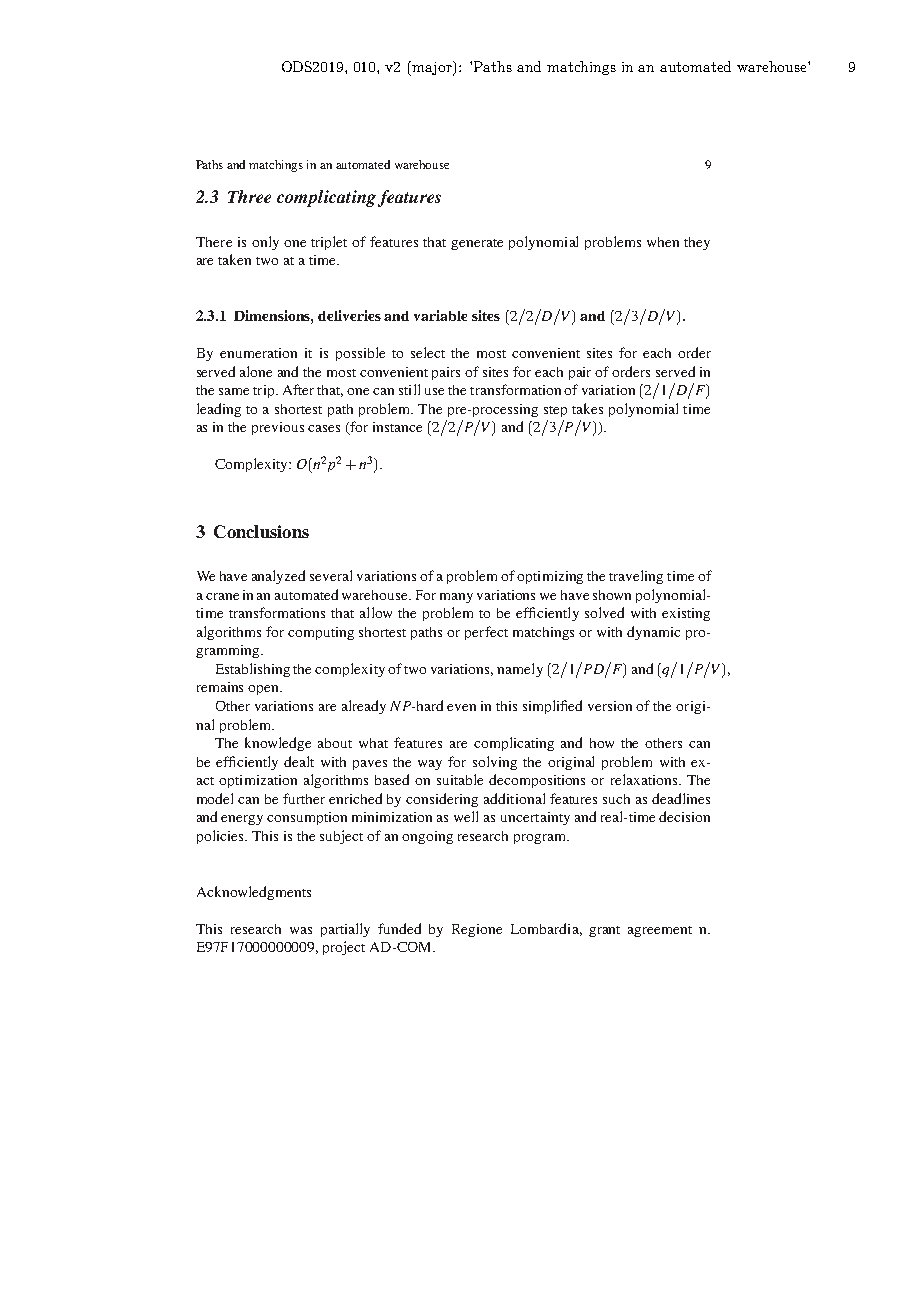  I want to click on traveling, so click(636, 577).
